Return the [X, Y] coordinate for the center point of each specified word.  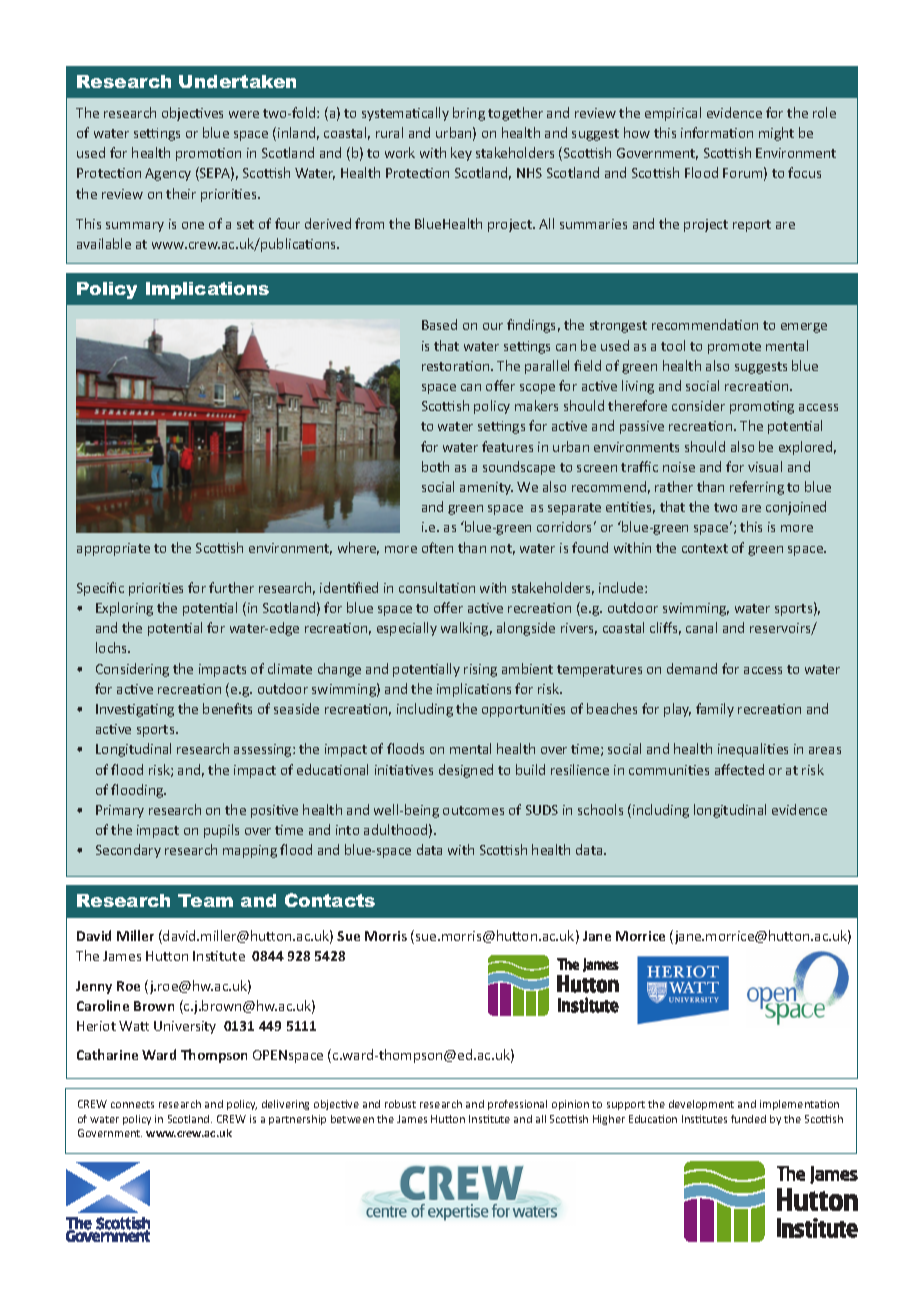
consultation [437, 587]
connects [132, 1104]
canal [701, 627]
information [717, 132]
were [244, 114]
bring [469, 114]
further [231, 587]
